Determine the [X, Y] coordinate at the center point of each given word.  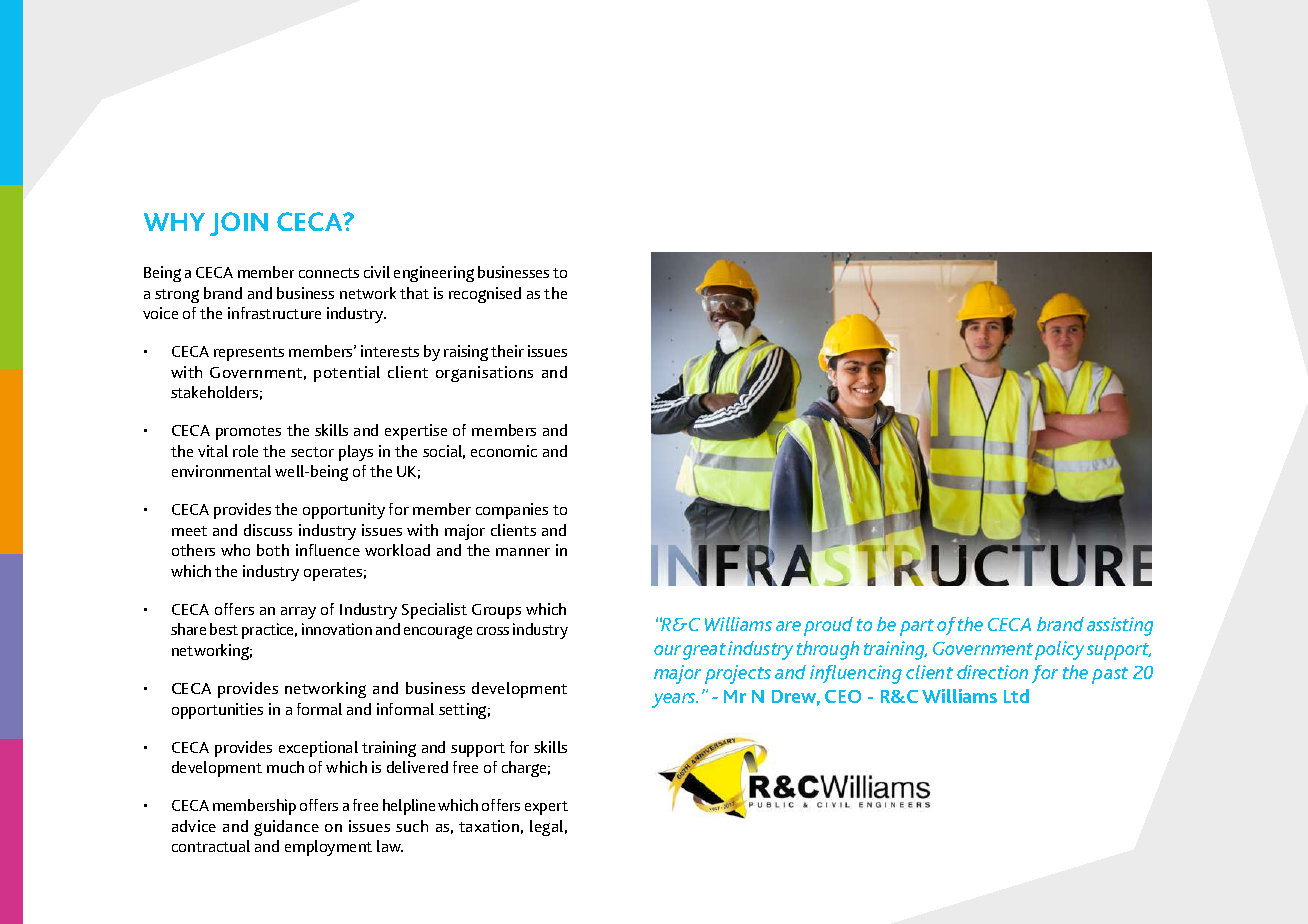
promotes [248, 433]
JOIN [239, 224]
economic [504, 451]
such [412, 826]
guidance [286, 828]
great [704, 651]
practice [269, 631]
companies [512, 511]
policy [1059, 650]
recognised [485, 295]
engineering [434, 274]
